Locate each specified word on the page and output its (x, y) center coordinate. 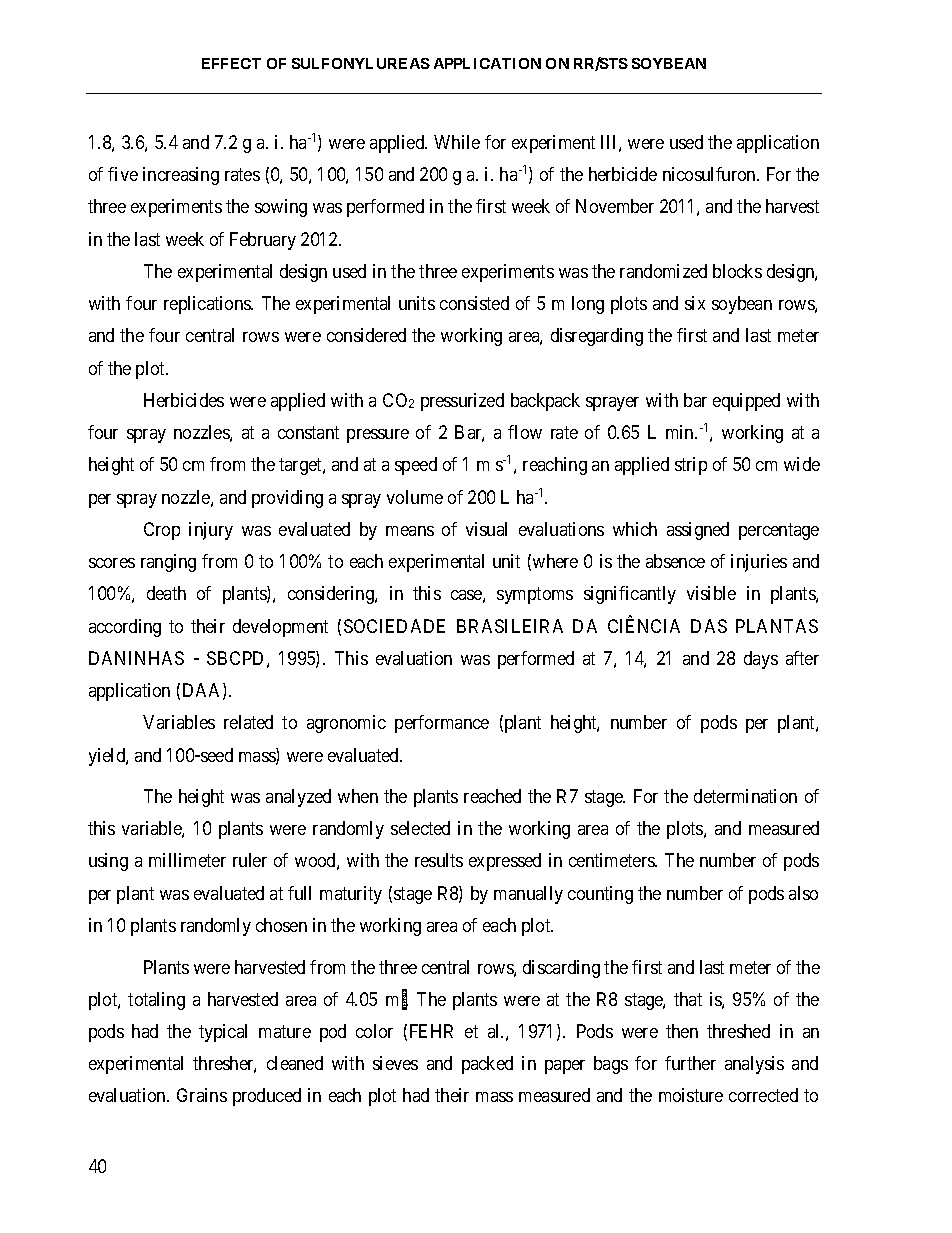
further (690, 1063)
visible (711, 593)
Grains (202, 1095)
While (457, 142)
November (615, 206)
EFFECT (231, 63)
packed (487, 1065)
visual (486, 529)
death (166, 593)
